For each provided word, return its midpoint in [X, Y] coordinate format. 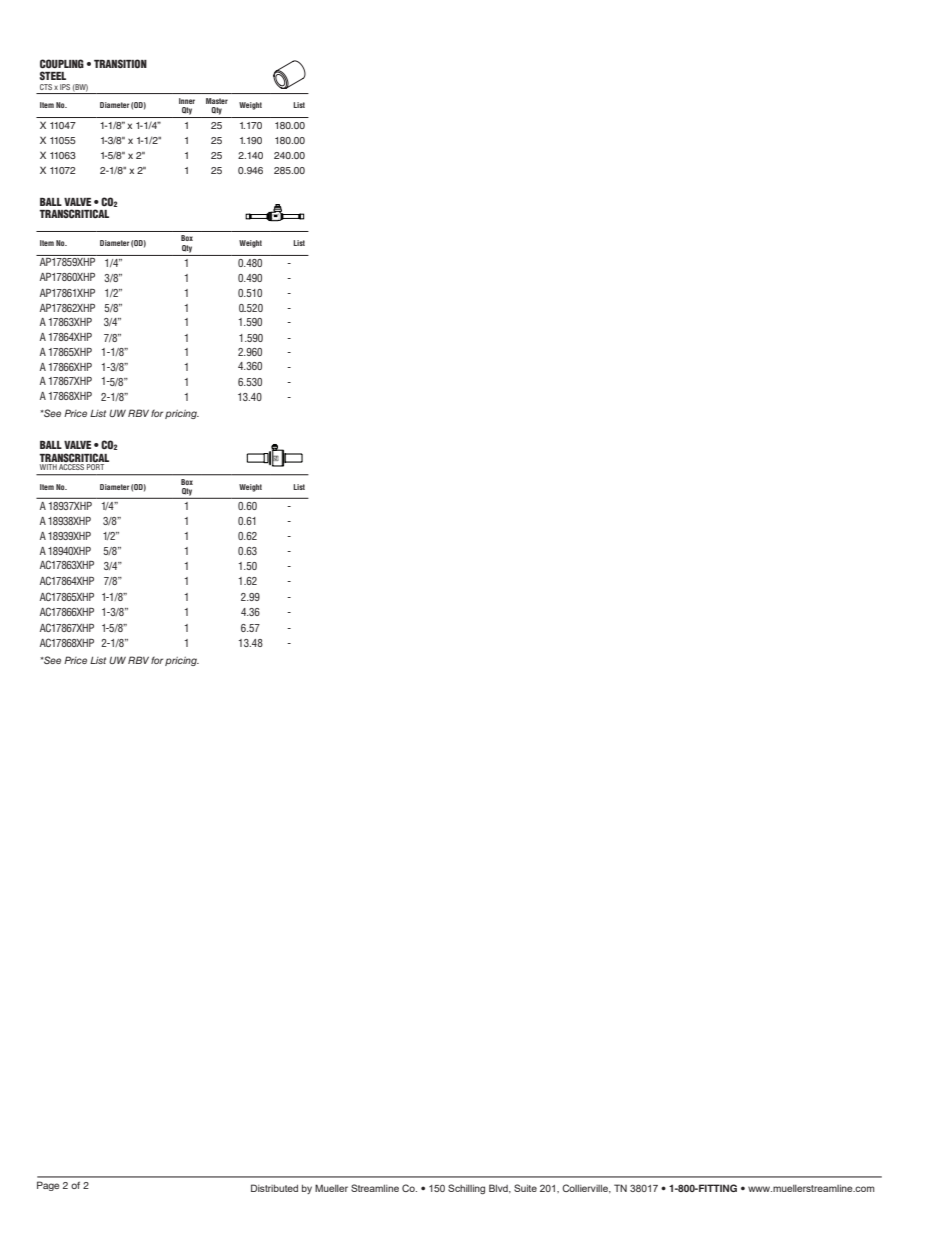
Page [48, 1186]
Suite [525, 1188]
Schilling [466, 1189]
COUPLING [62, 63]
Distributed [274, 1188]
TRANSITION [120, 63]
